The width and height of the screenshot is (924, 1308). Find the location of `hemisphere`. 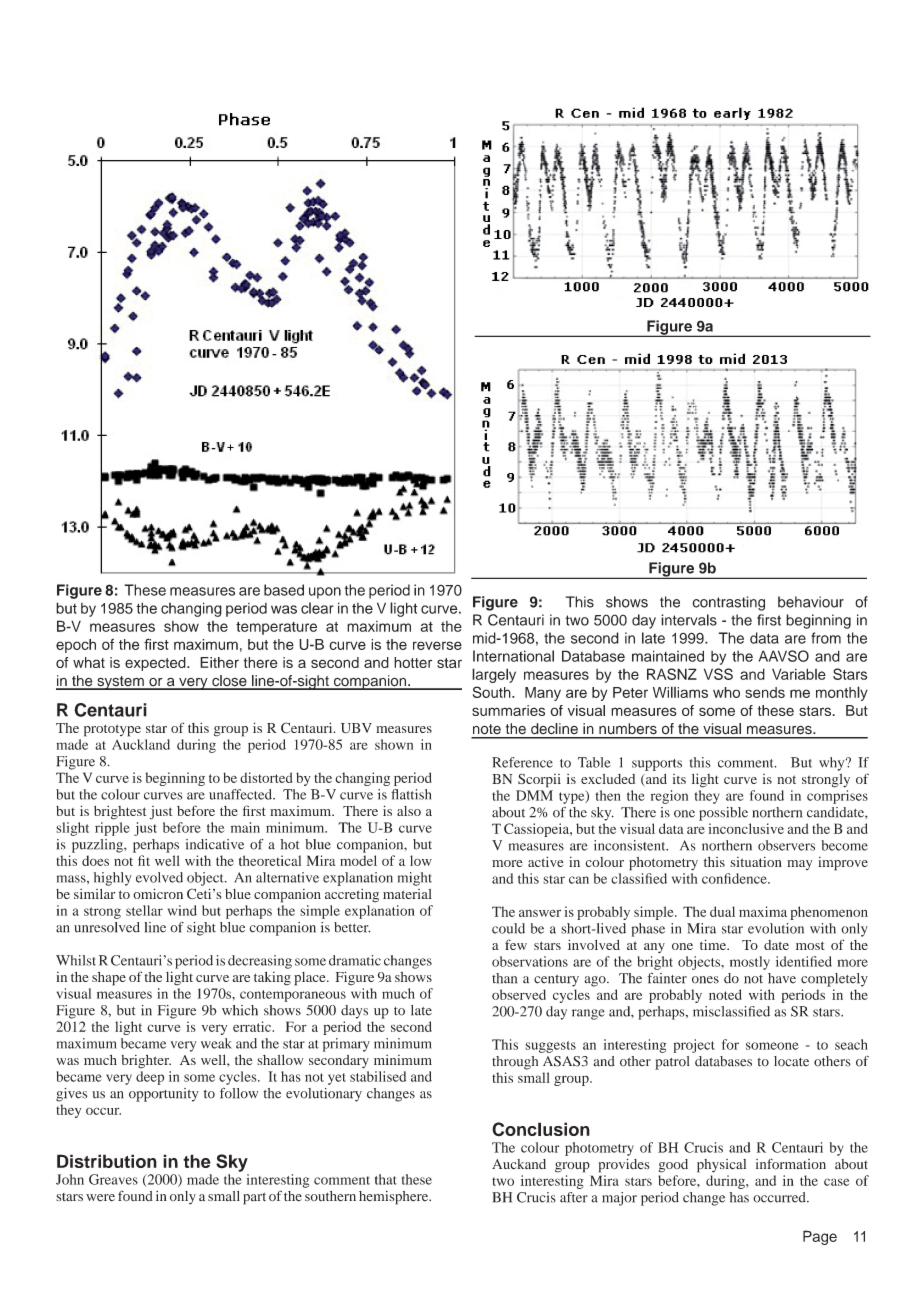

hemisphere is located at coordinates (395, 1198).
